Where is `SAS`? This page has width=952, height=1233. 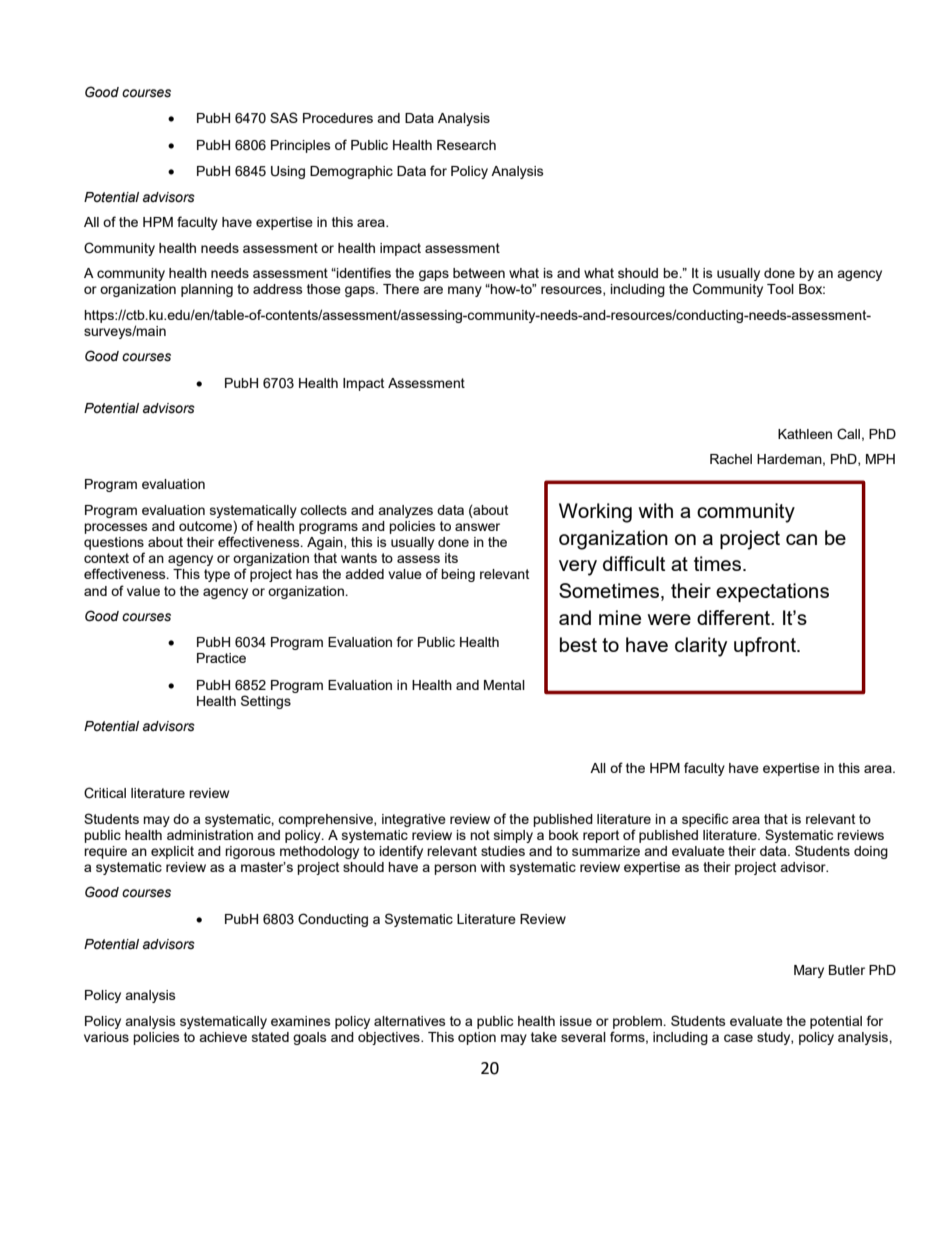 SAS is located at coordinates (284, 117).
